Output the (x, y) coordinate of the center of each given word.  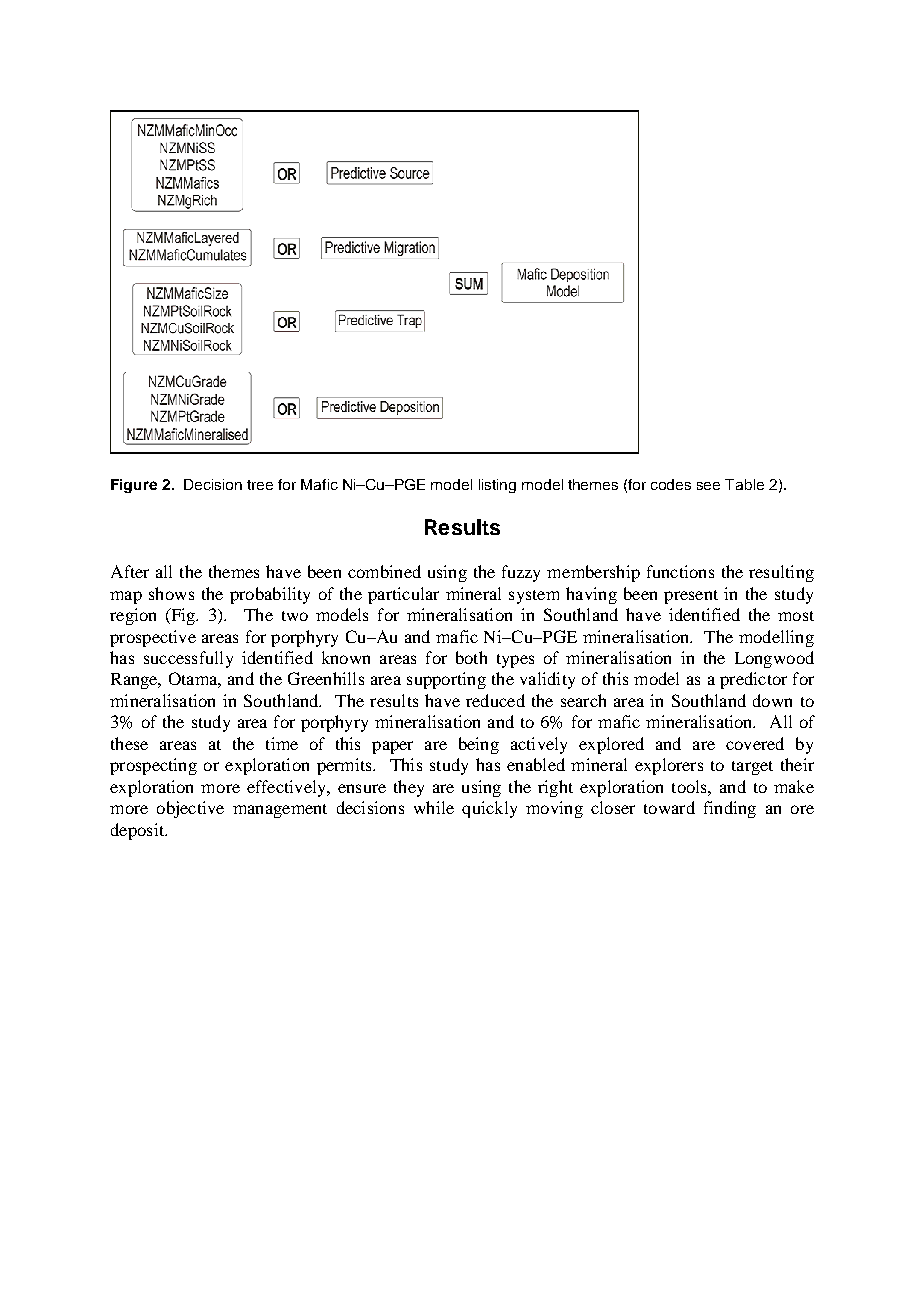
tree (260, 485)
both (471, 657)
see (708, 486)
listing (497, 486)
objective (190, 809)
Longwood (774, 659)
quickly (489, 809)
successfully (188, 659)
